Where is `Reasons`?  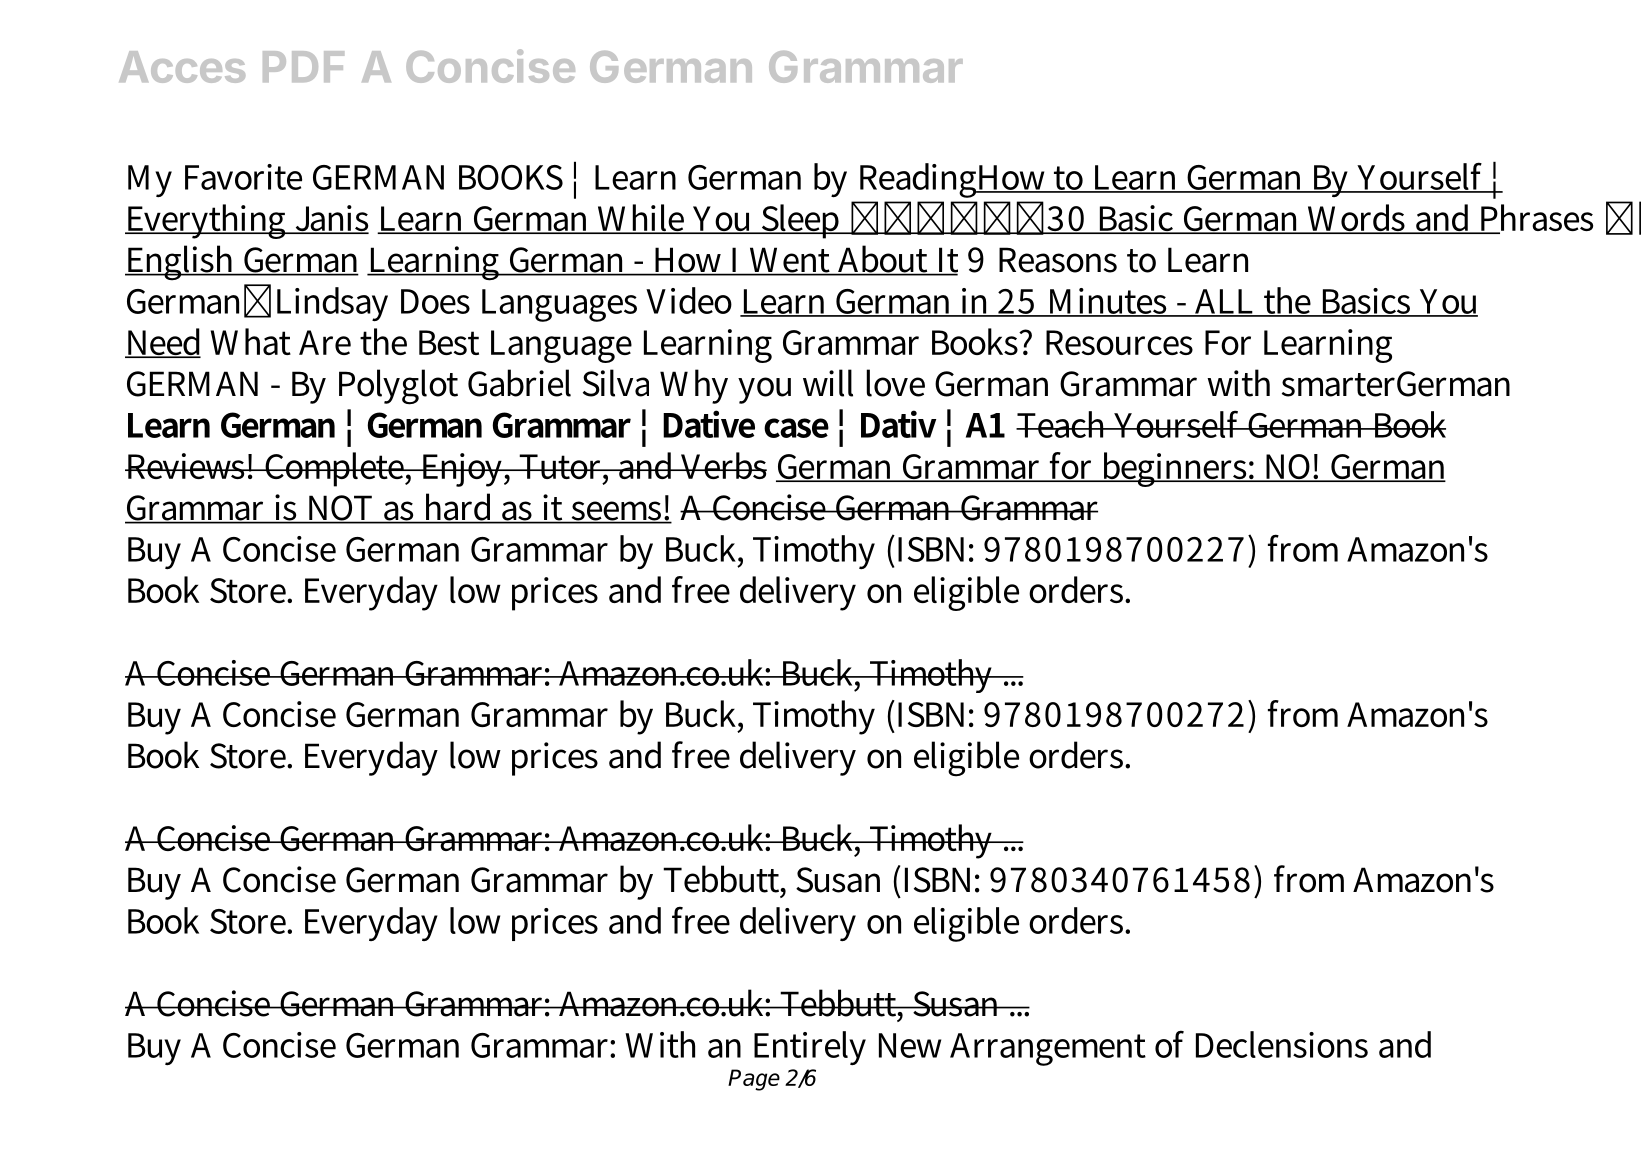 Reasons is located at coordinates (1058, 260).
